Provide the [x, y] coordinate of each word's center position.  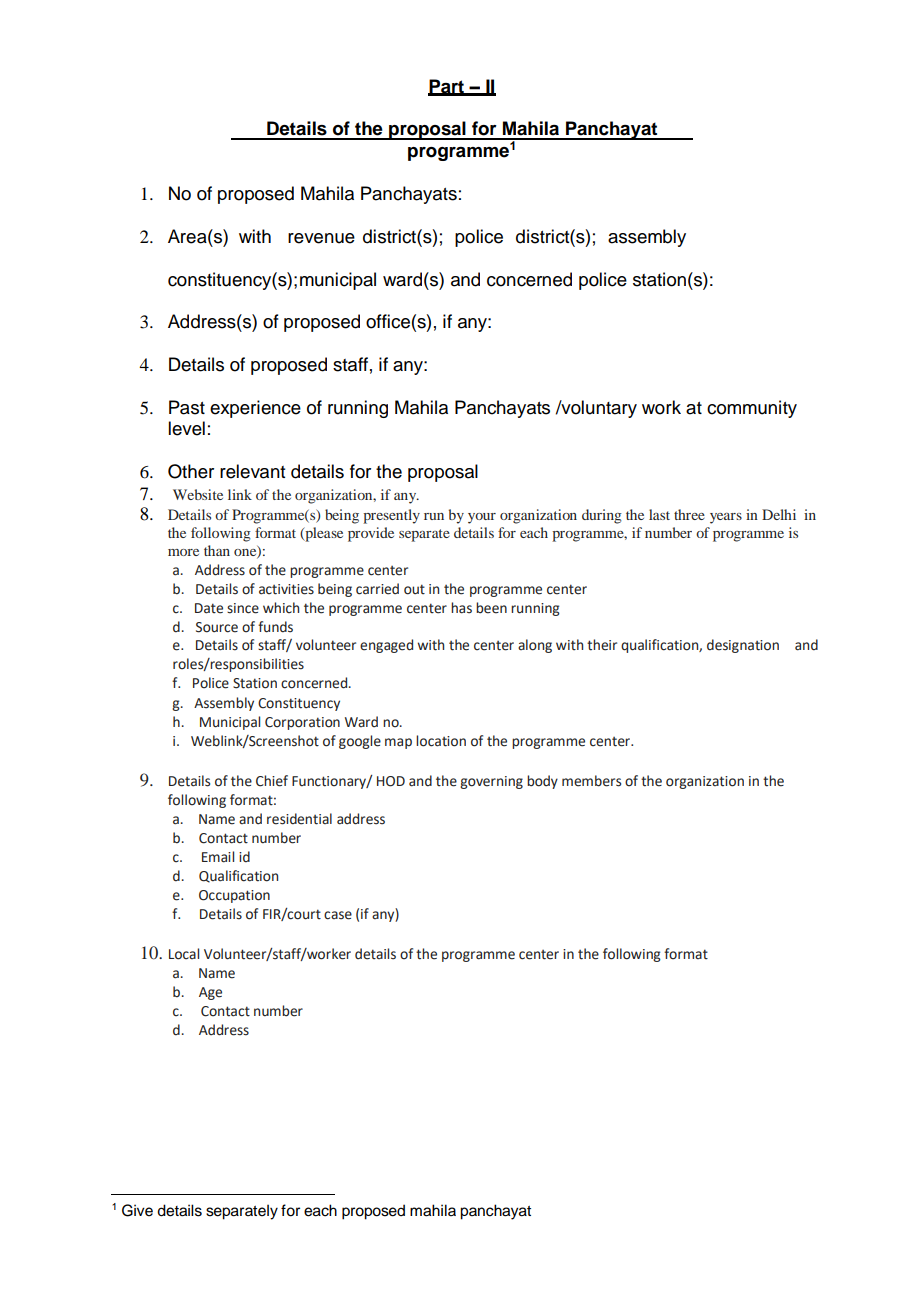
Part [447, 87]
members [591, 781]
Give [137, 1210]
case [338, 915]
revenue [321, 238]
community [752, 409]
